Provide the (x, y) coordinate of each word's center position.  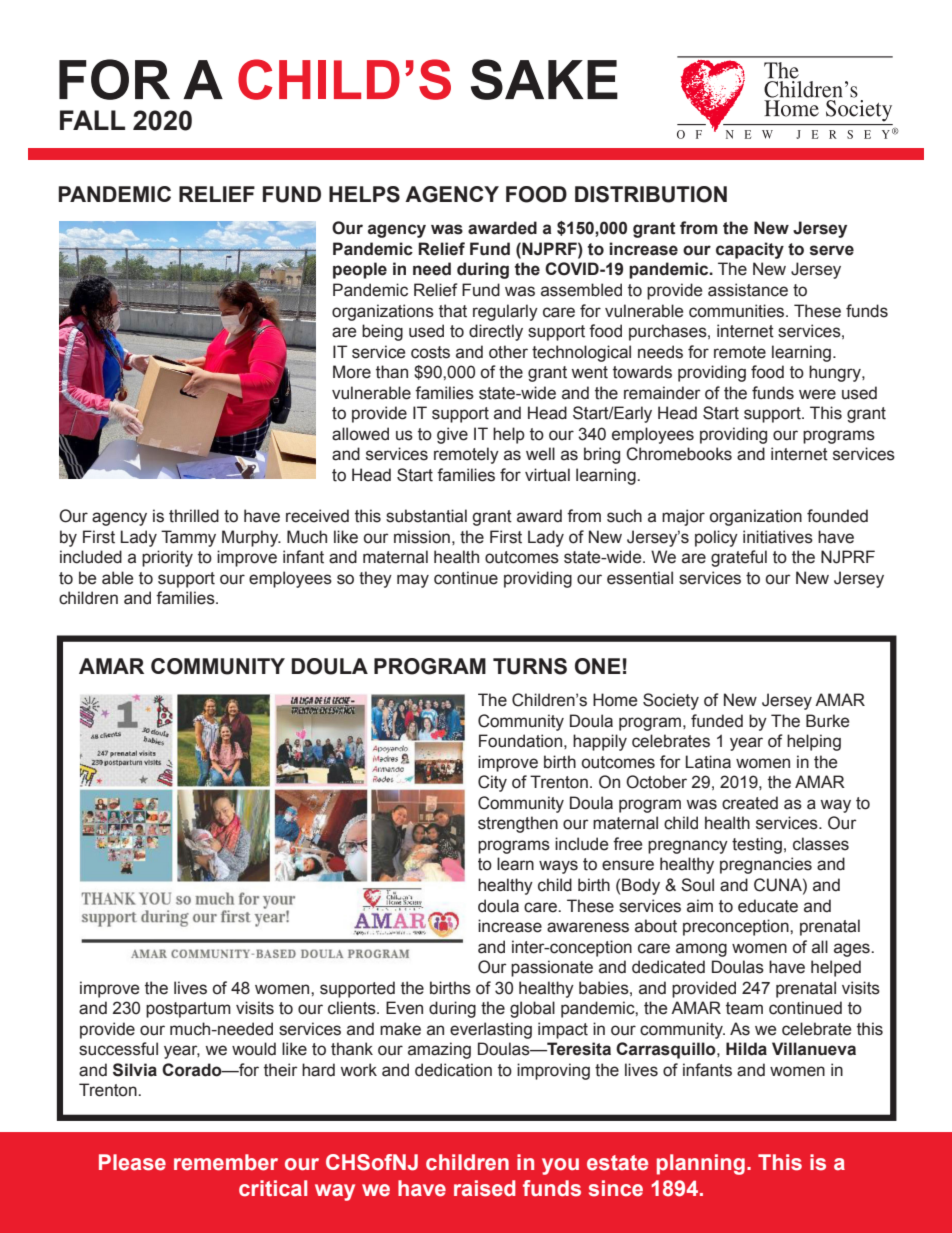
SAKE (544, 79)
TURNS (530, 666)
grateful (739, 558)
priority (167, 558)
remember (226, 1162)
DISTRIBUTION (651, 194)
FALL (92, 120)
